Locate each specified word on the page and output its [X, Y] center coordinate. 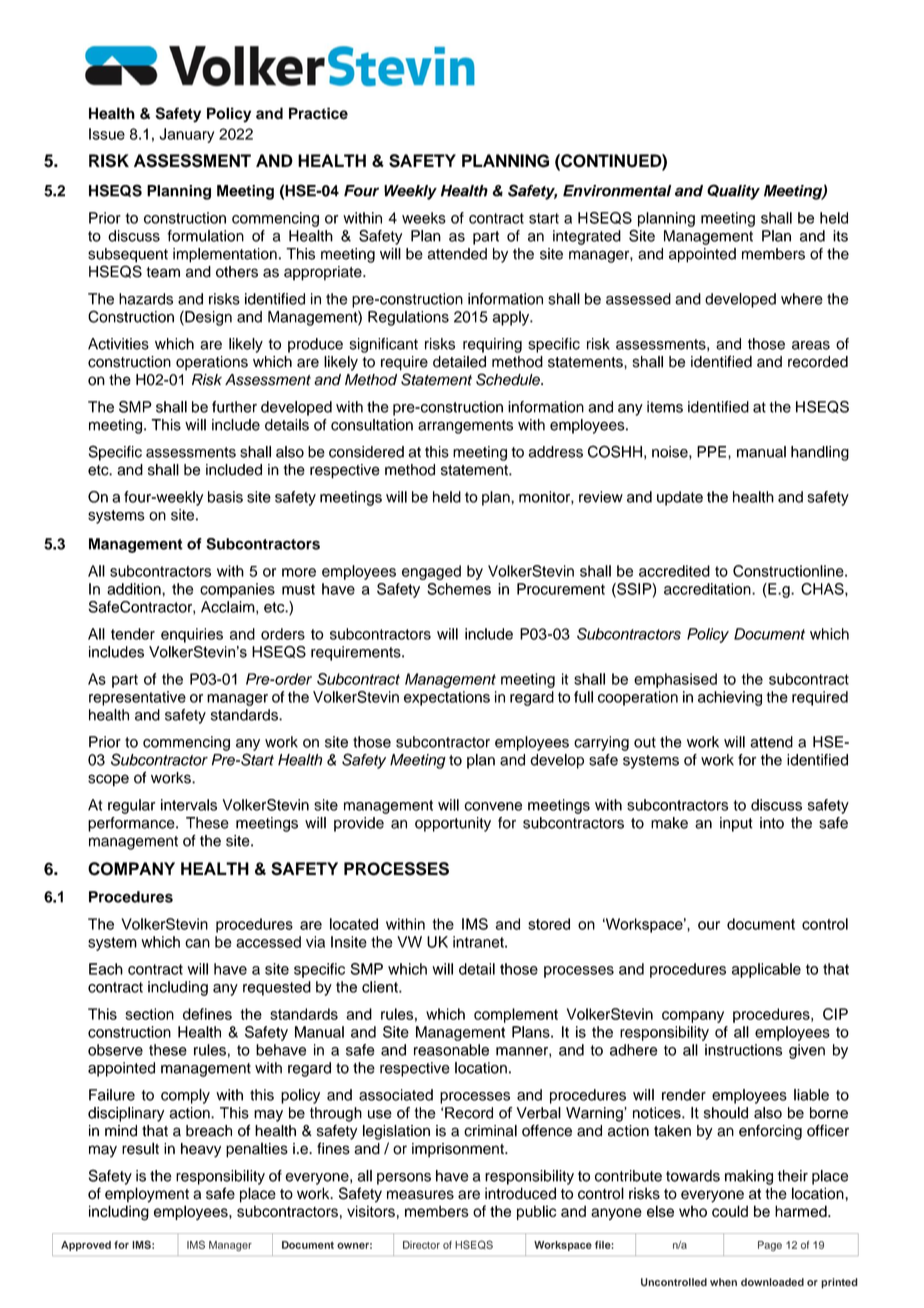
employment [147, 1195]
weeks [424, 218]
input [736, 824]
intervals [189, 805]
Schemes [459, 589]
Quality [733, 192]
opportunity [453, 824]
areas [811, 345]
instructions [743, 1050]
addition [135, 589]
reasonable [451, 1050]
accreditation [708, 589]
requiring [492, 345]
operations [212, 363]
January [187, 135]
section [149, 1014]
